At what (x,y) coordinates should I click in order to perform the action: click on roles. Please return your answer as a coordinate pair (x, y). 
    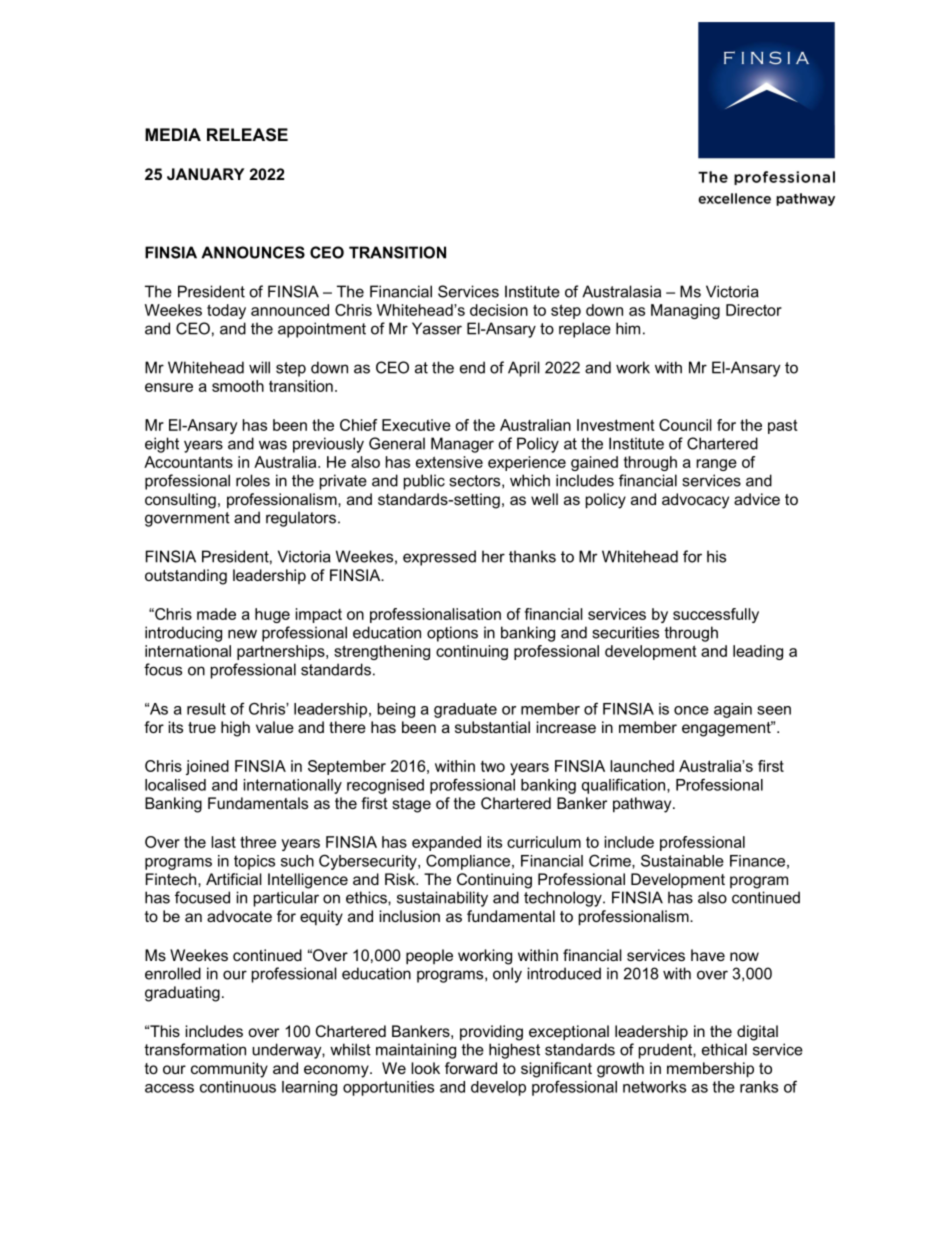
    Looking at the image, I should click on (253, 480).
